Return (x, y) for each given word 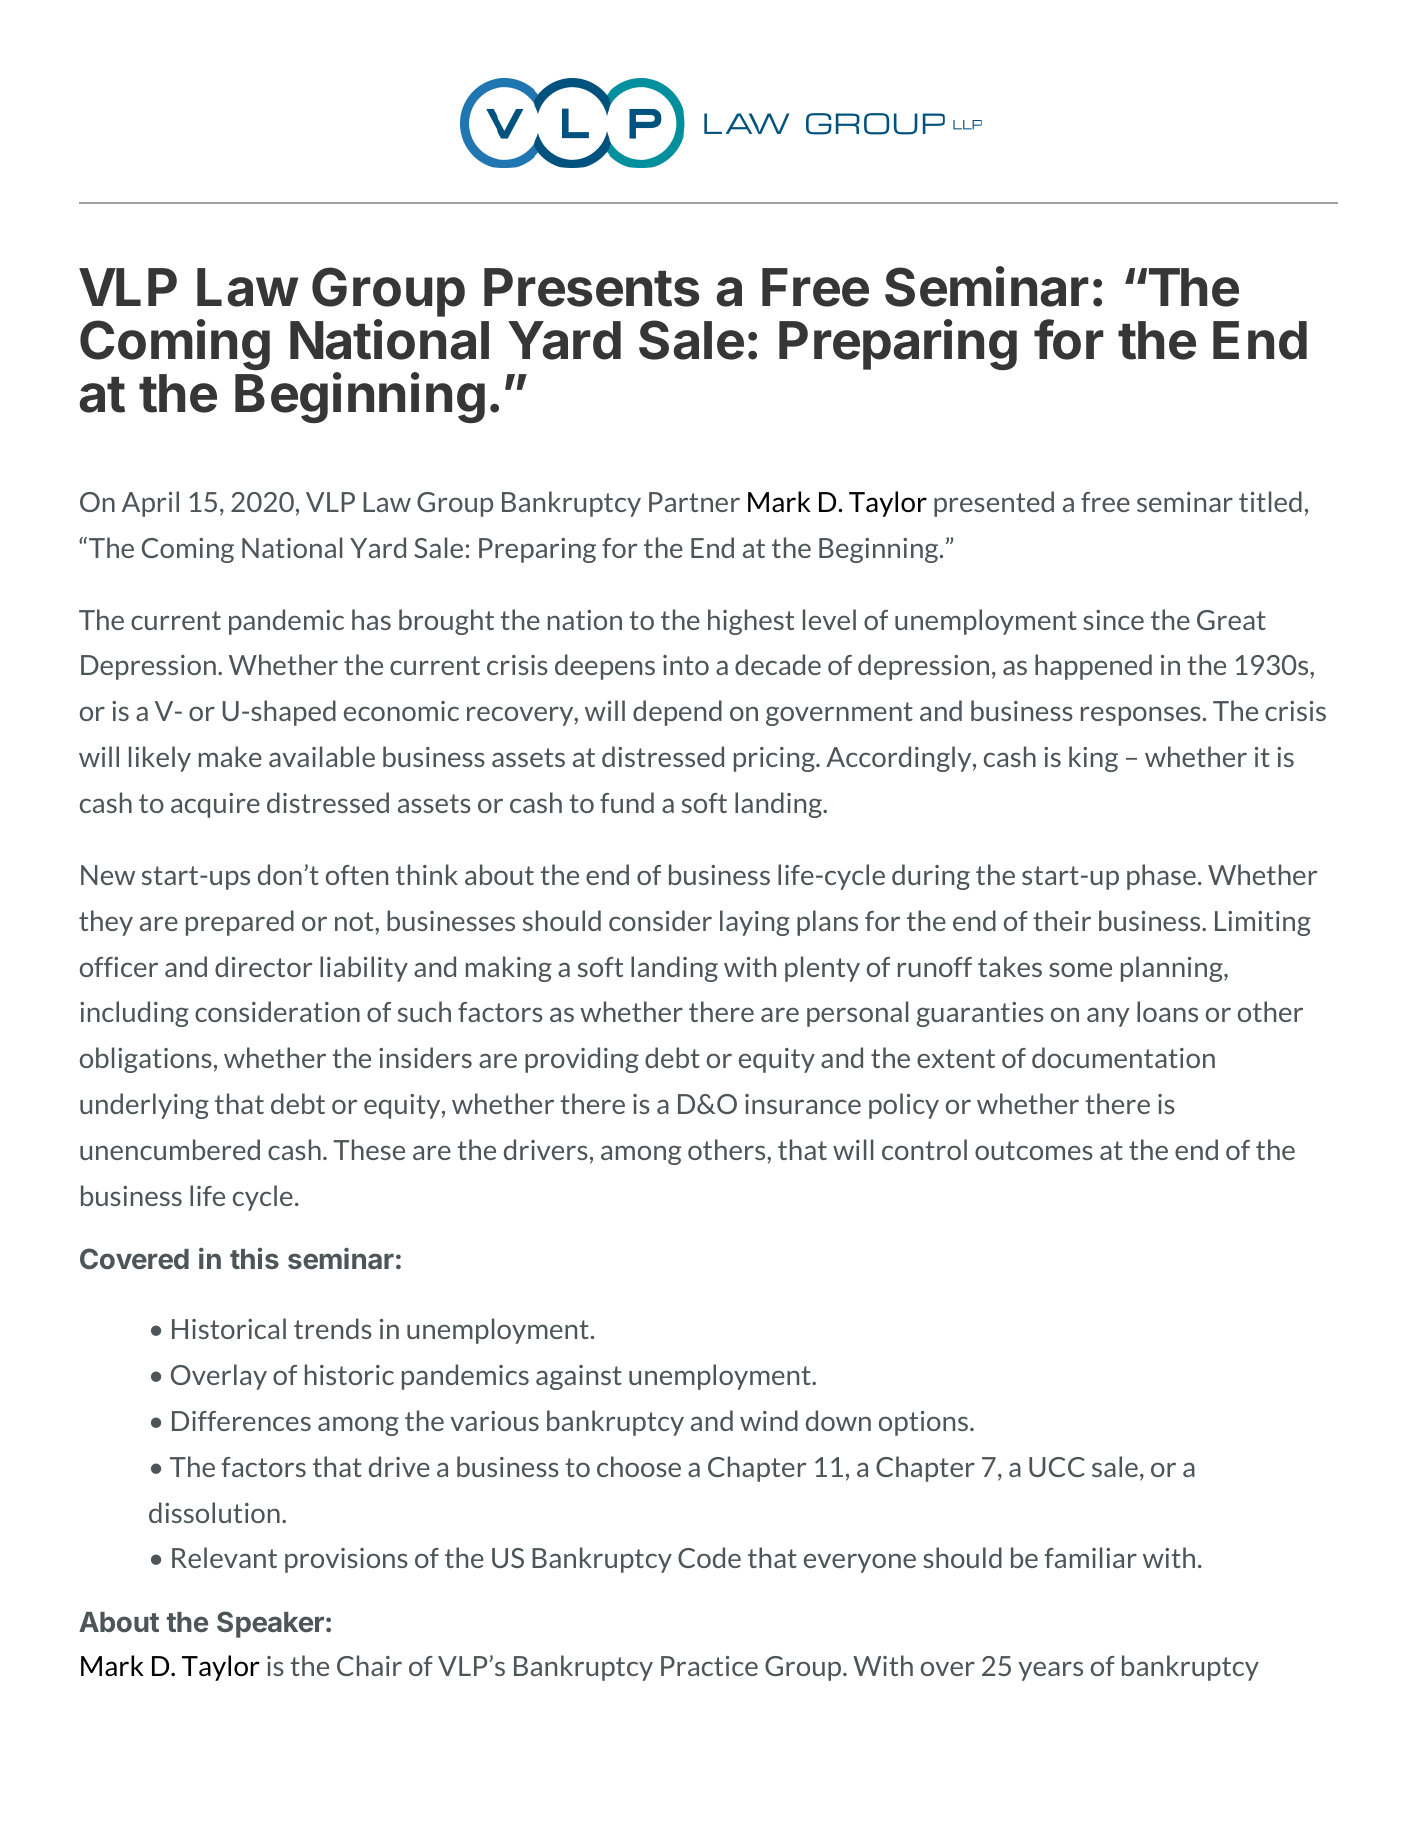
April (150, 504)
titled (1270, 501)
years (1050, 1671)
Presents (591, 287)
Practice (709, 1666)
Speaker (270, 1624)
